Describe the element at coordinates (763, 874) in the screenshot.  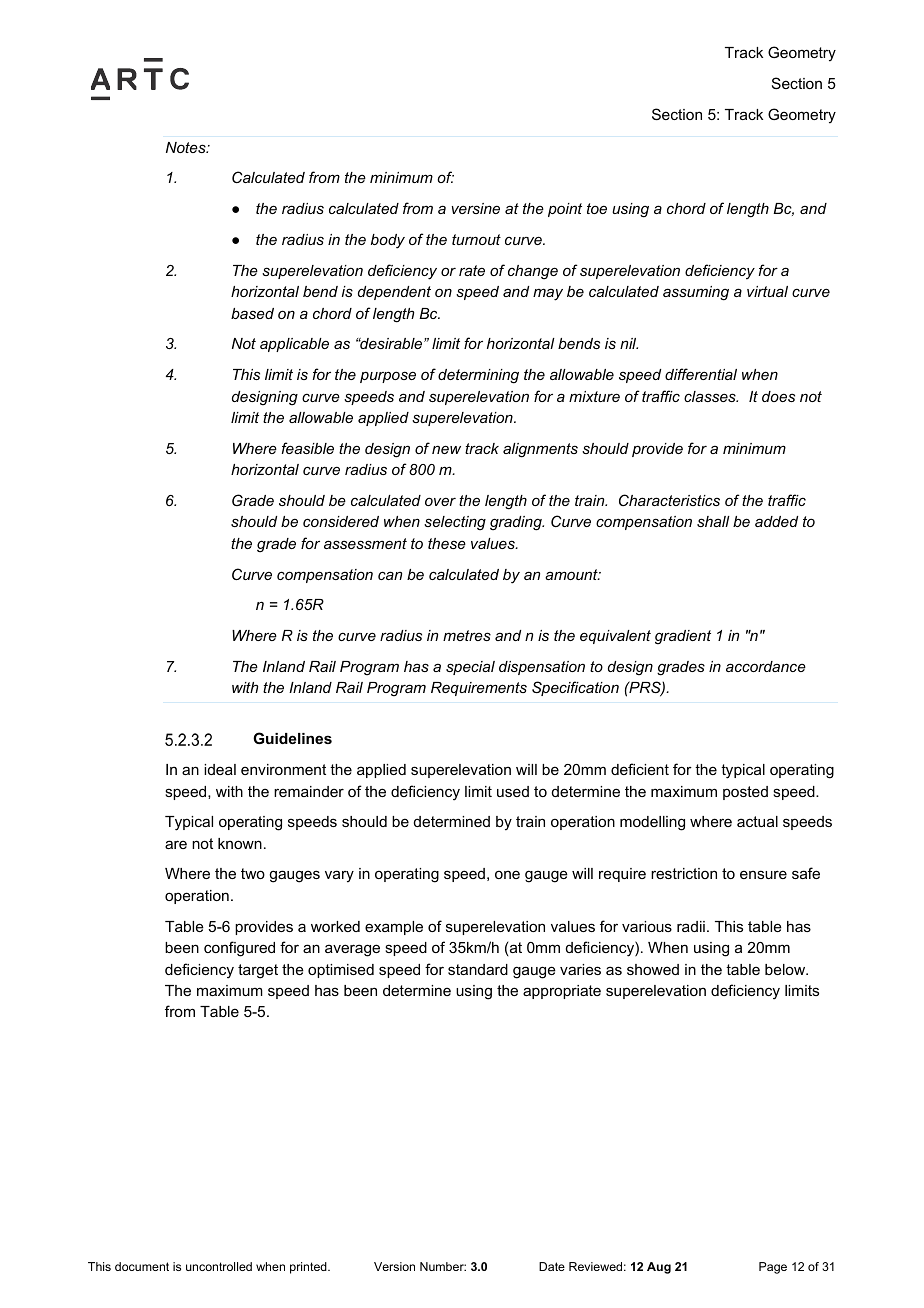
I see `ensure` at that location.
